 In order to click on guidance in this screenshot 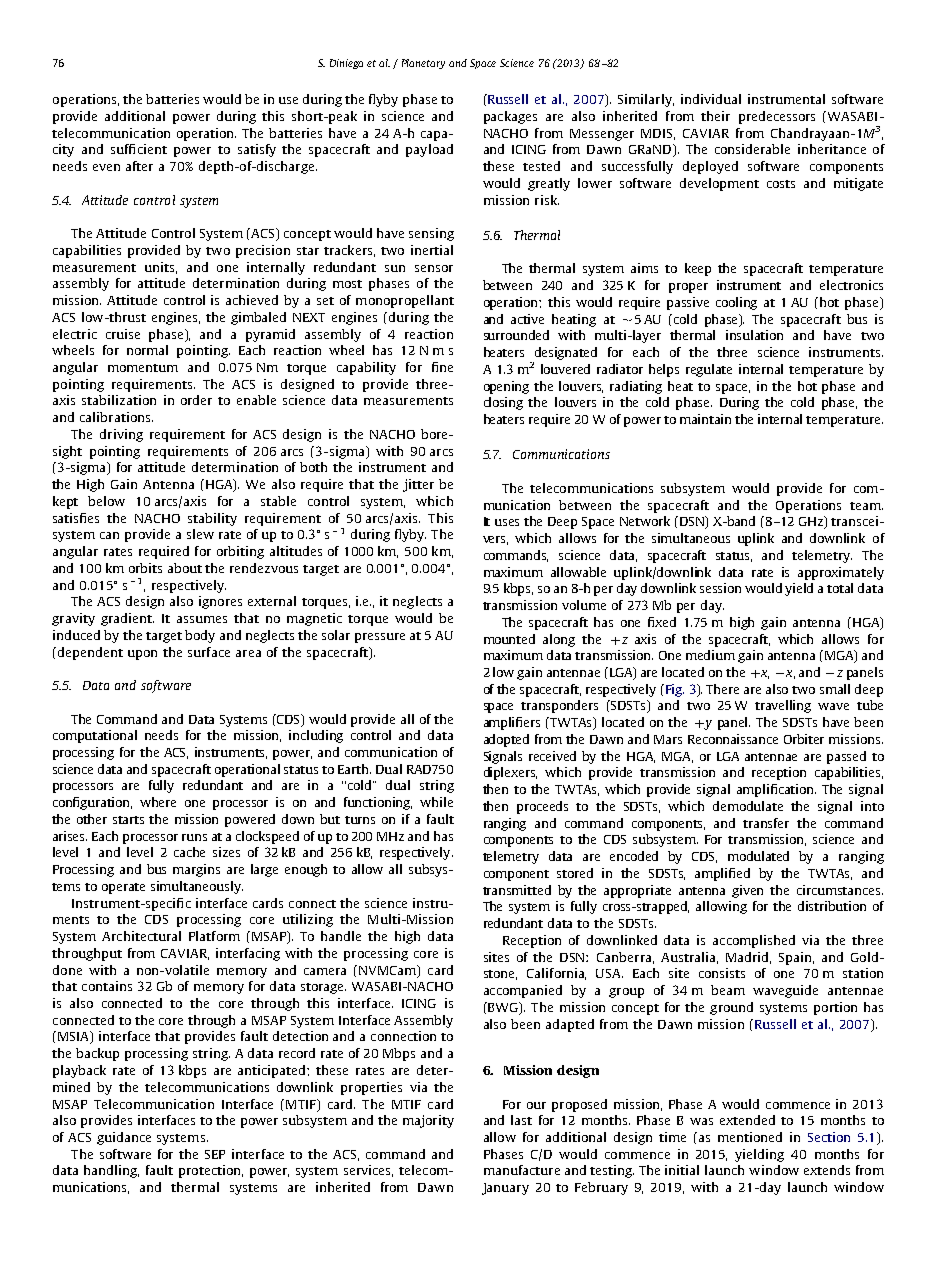, I will do `click(124, 1138)`.
